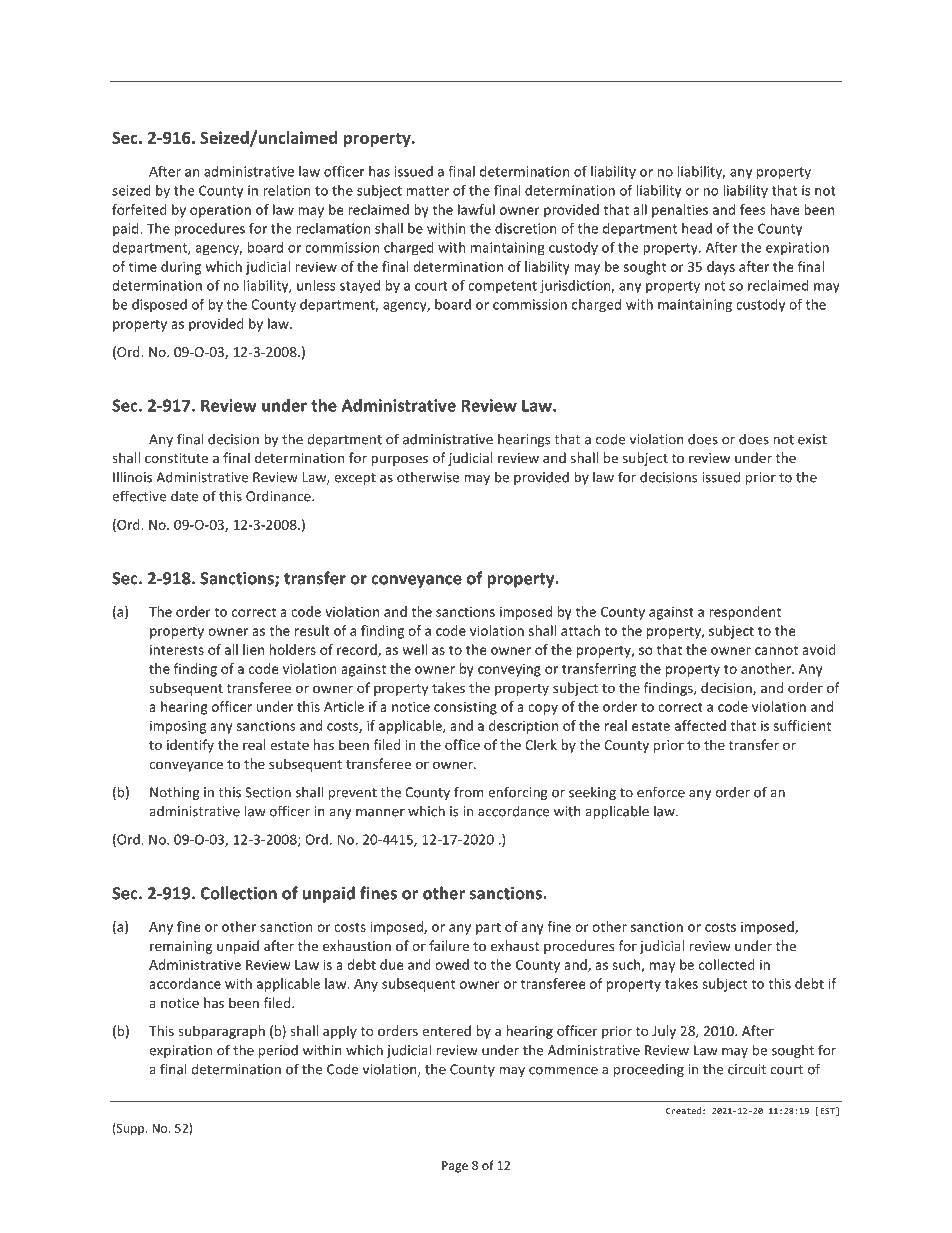  I want to click on period, so click(278, 1051).
